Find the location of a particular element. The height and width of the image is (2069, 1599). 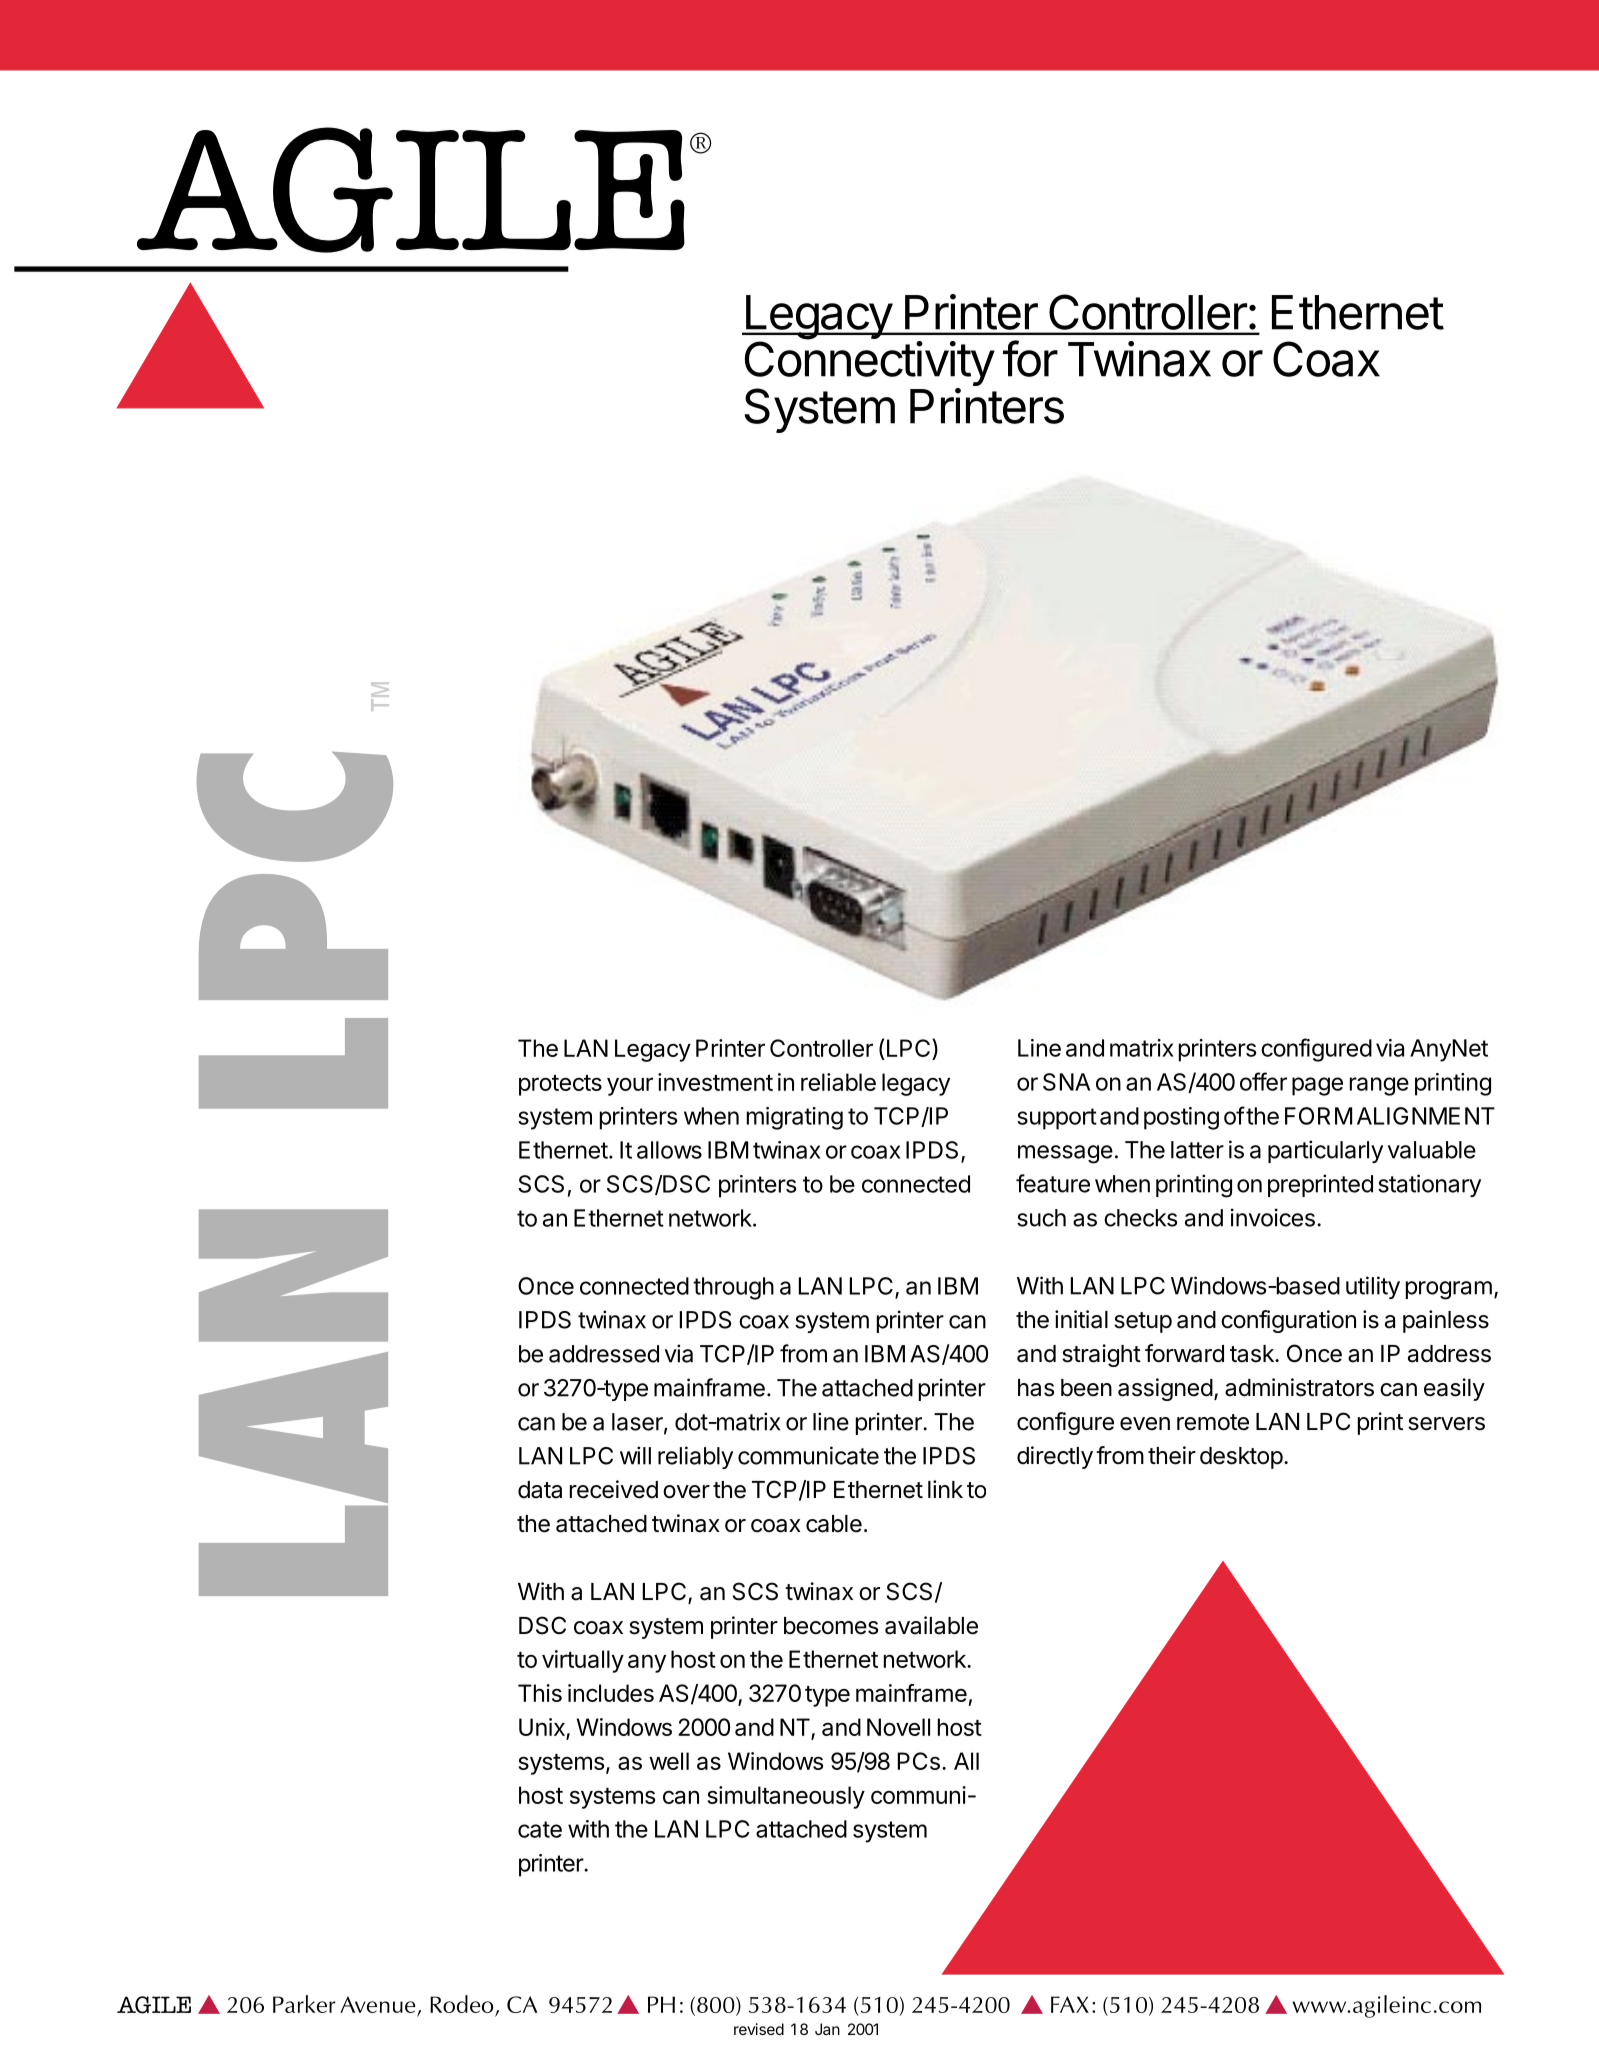

Rodeo is located at coordinates (463, 2005).
